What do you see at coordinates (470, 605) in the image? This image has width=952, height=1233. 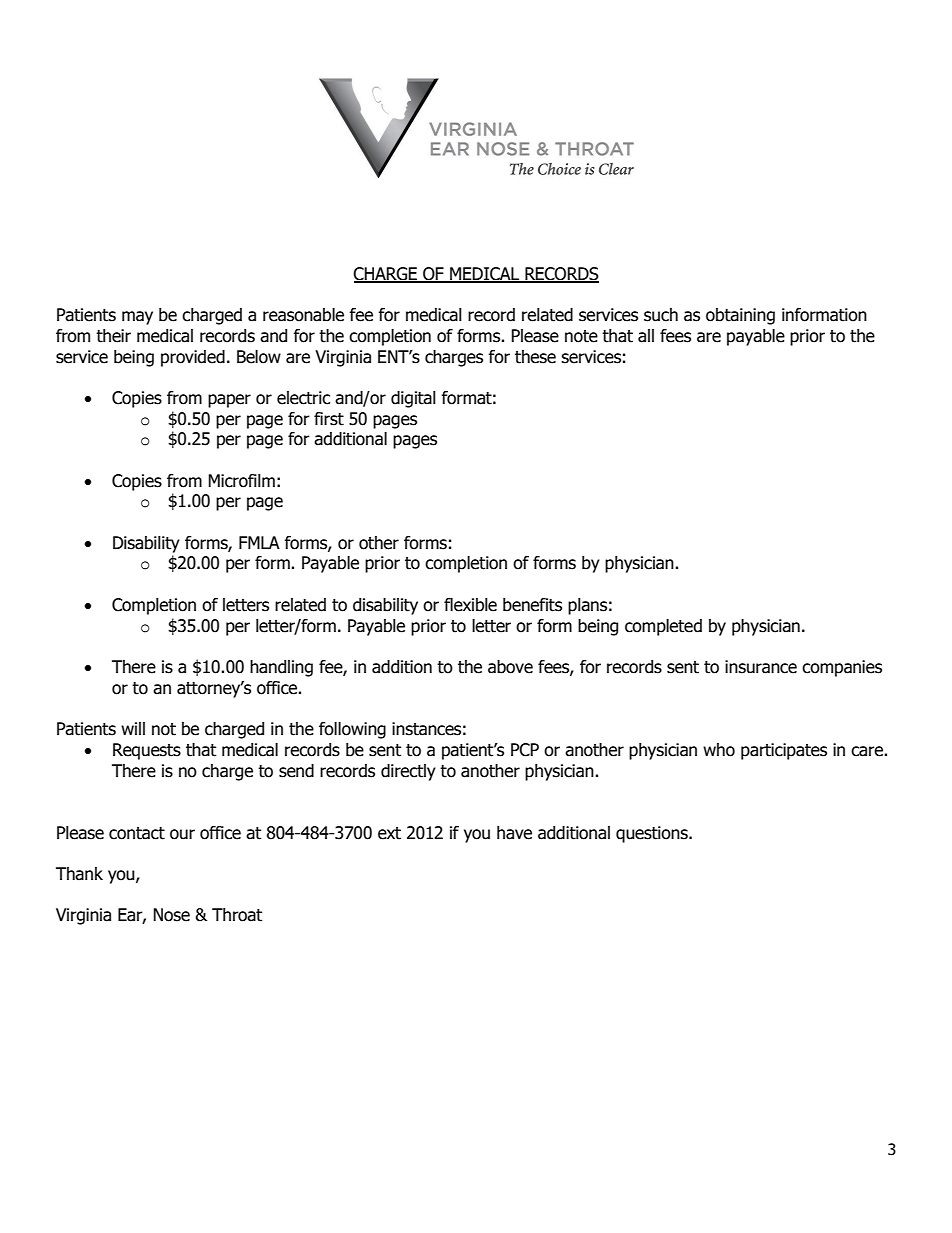 I see `flexible` at bounding box center [470, 605].
